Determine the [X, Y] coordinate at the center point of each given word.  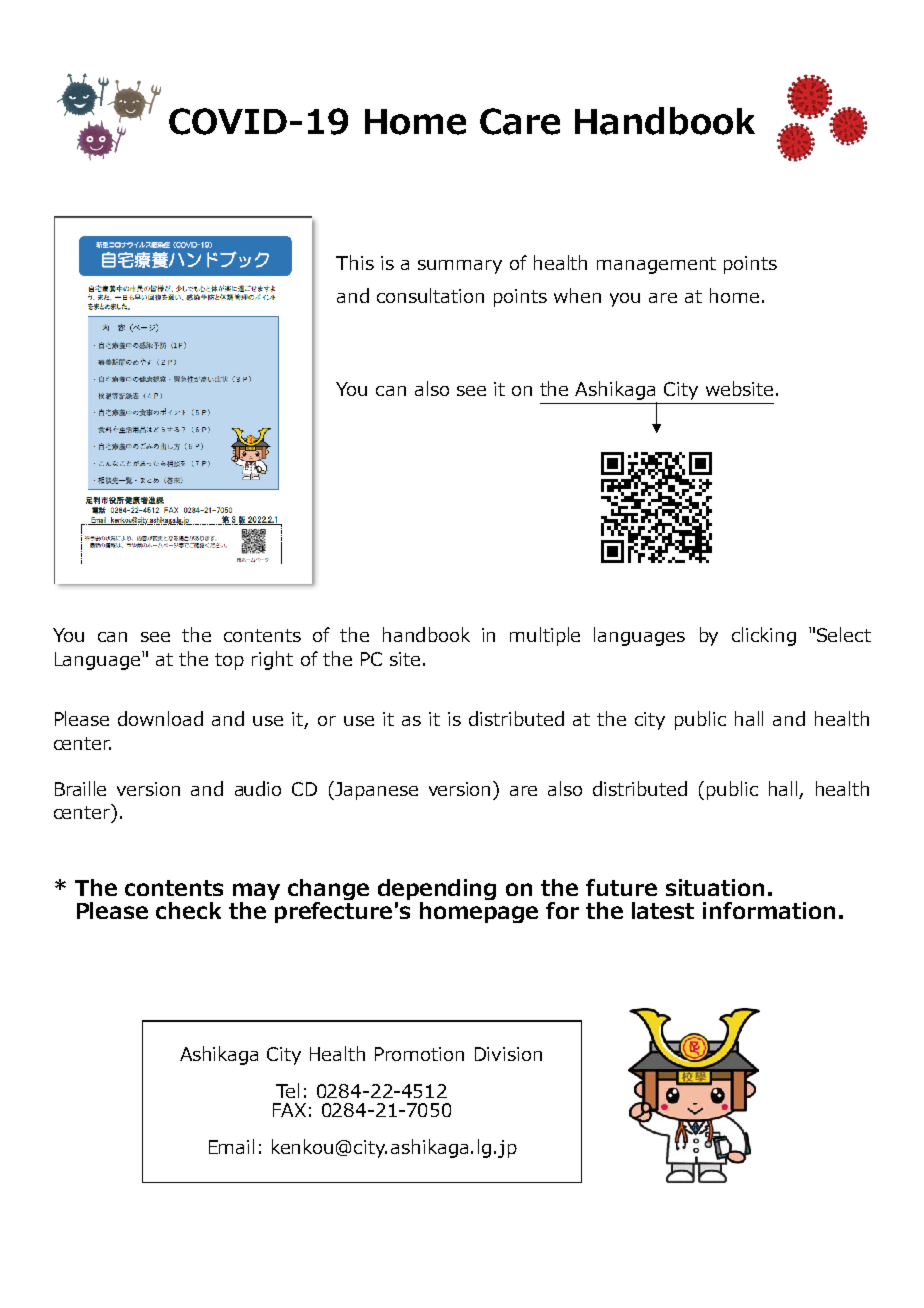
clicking [764, 636]
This [355, 262]
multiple [545, 636]
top [229, 661]
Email [231, 1146]
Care [520, 121]
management [656, 265]
